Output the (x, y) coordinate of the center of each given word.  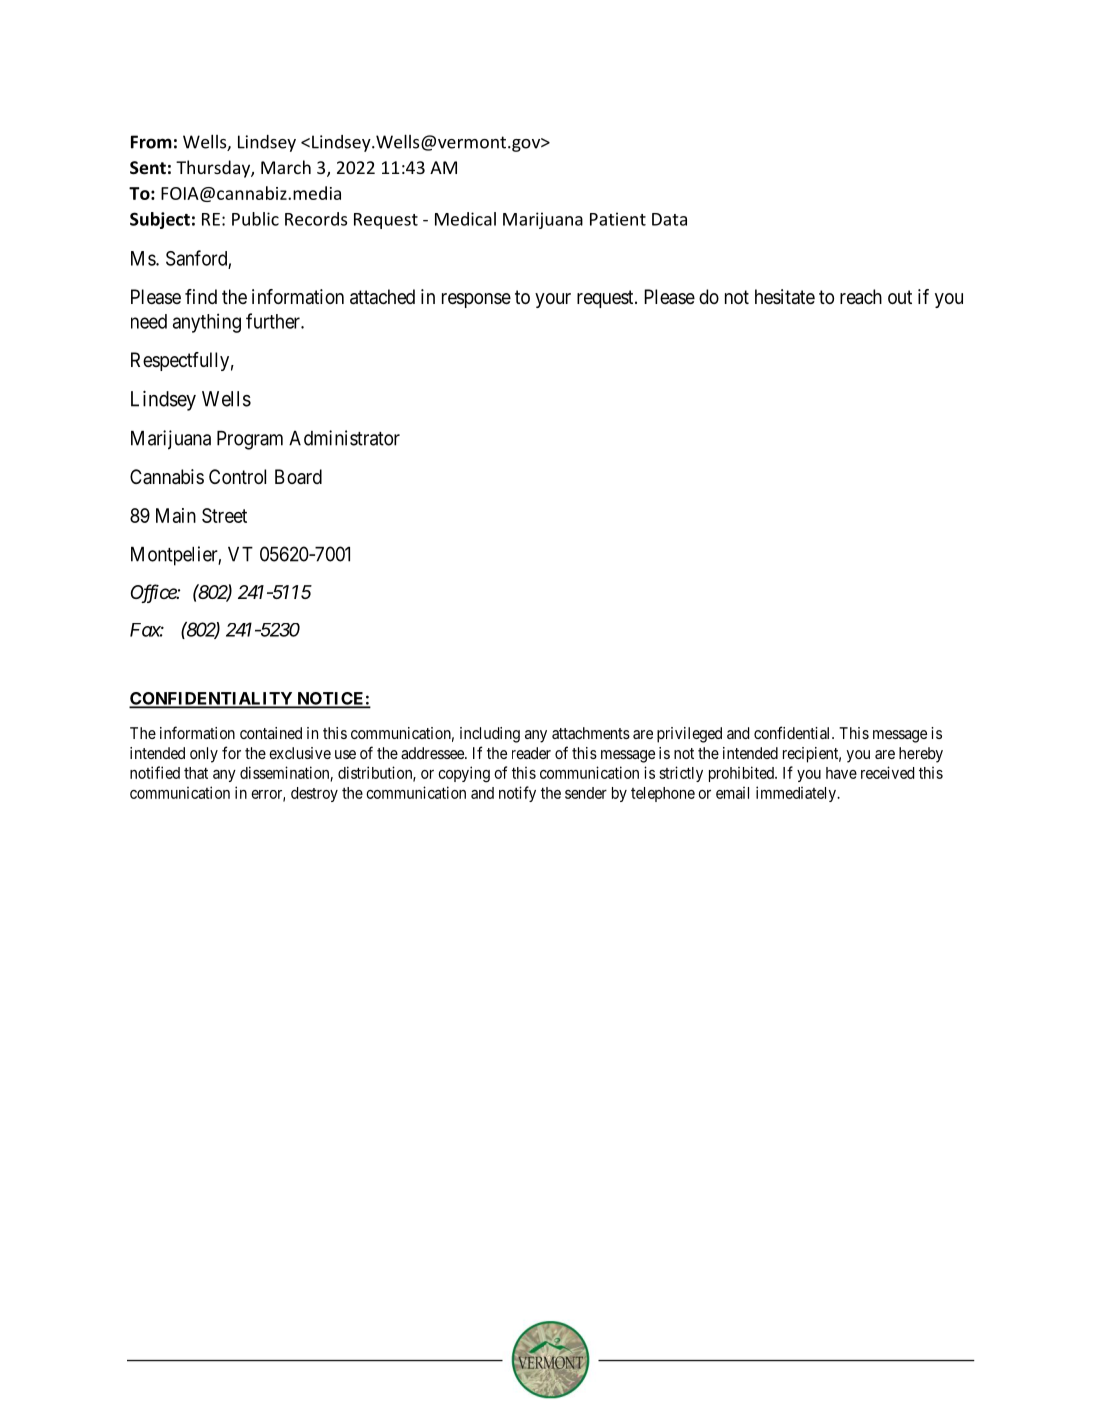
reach (861, 297)
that (196, 773)
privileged (689, 735)
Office (154, 593)
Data (669, 219)
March (286, 167)
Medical (465, 219)
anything (207, 323)
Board (298, 477)
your (553, 300)
